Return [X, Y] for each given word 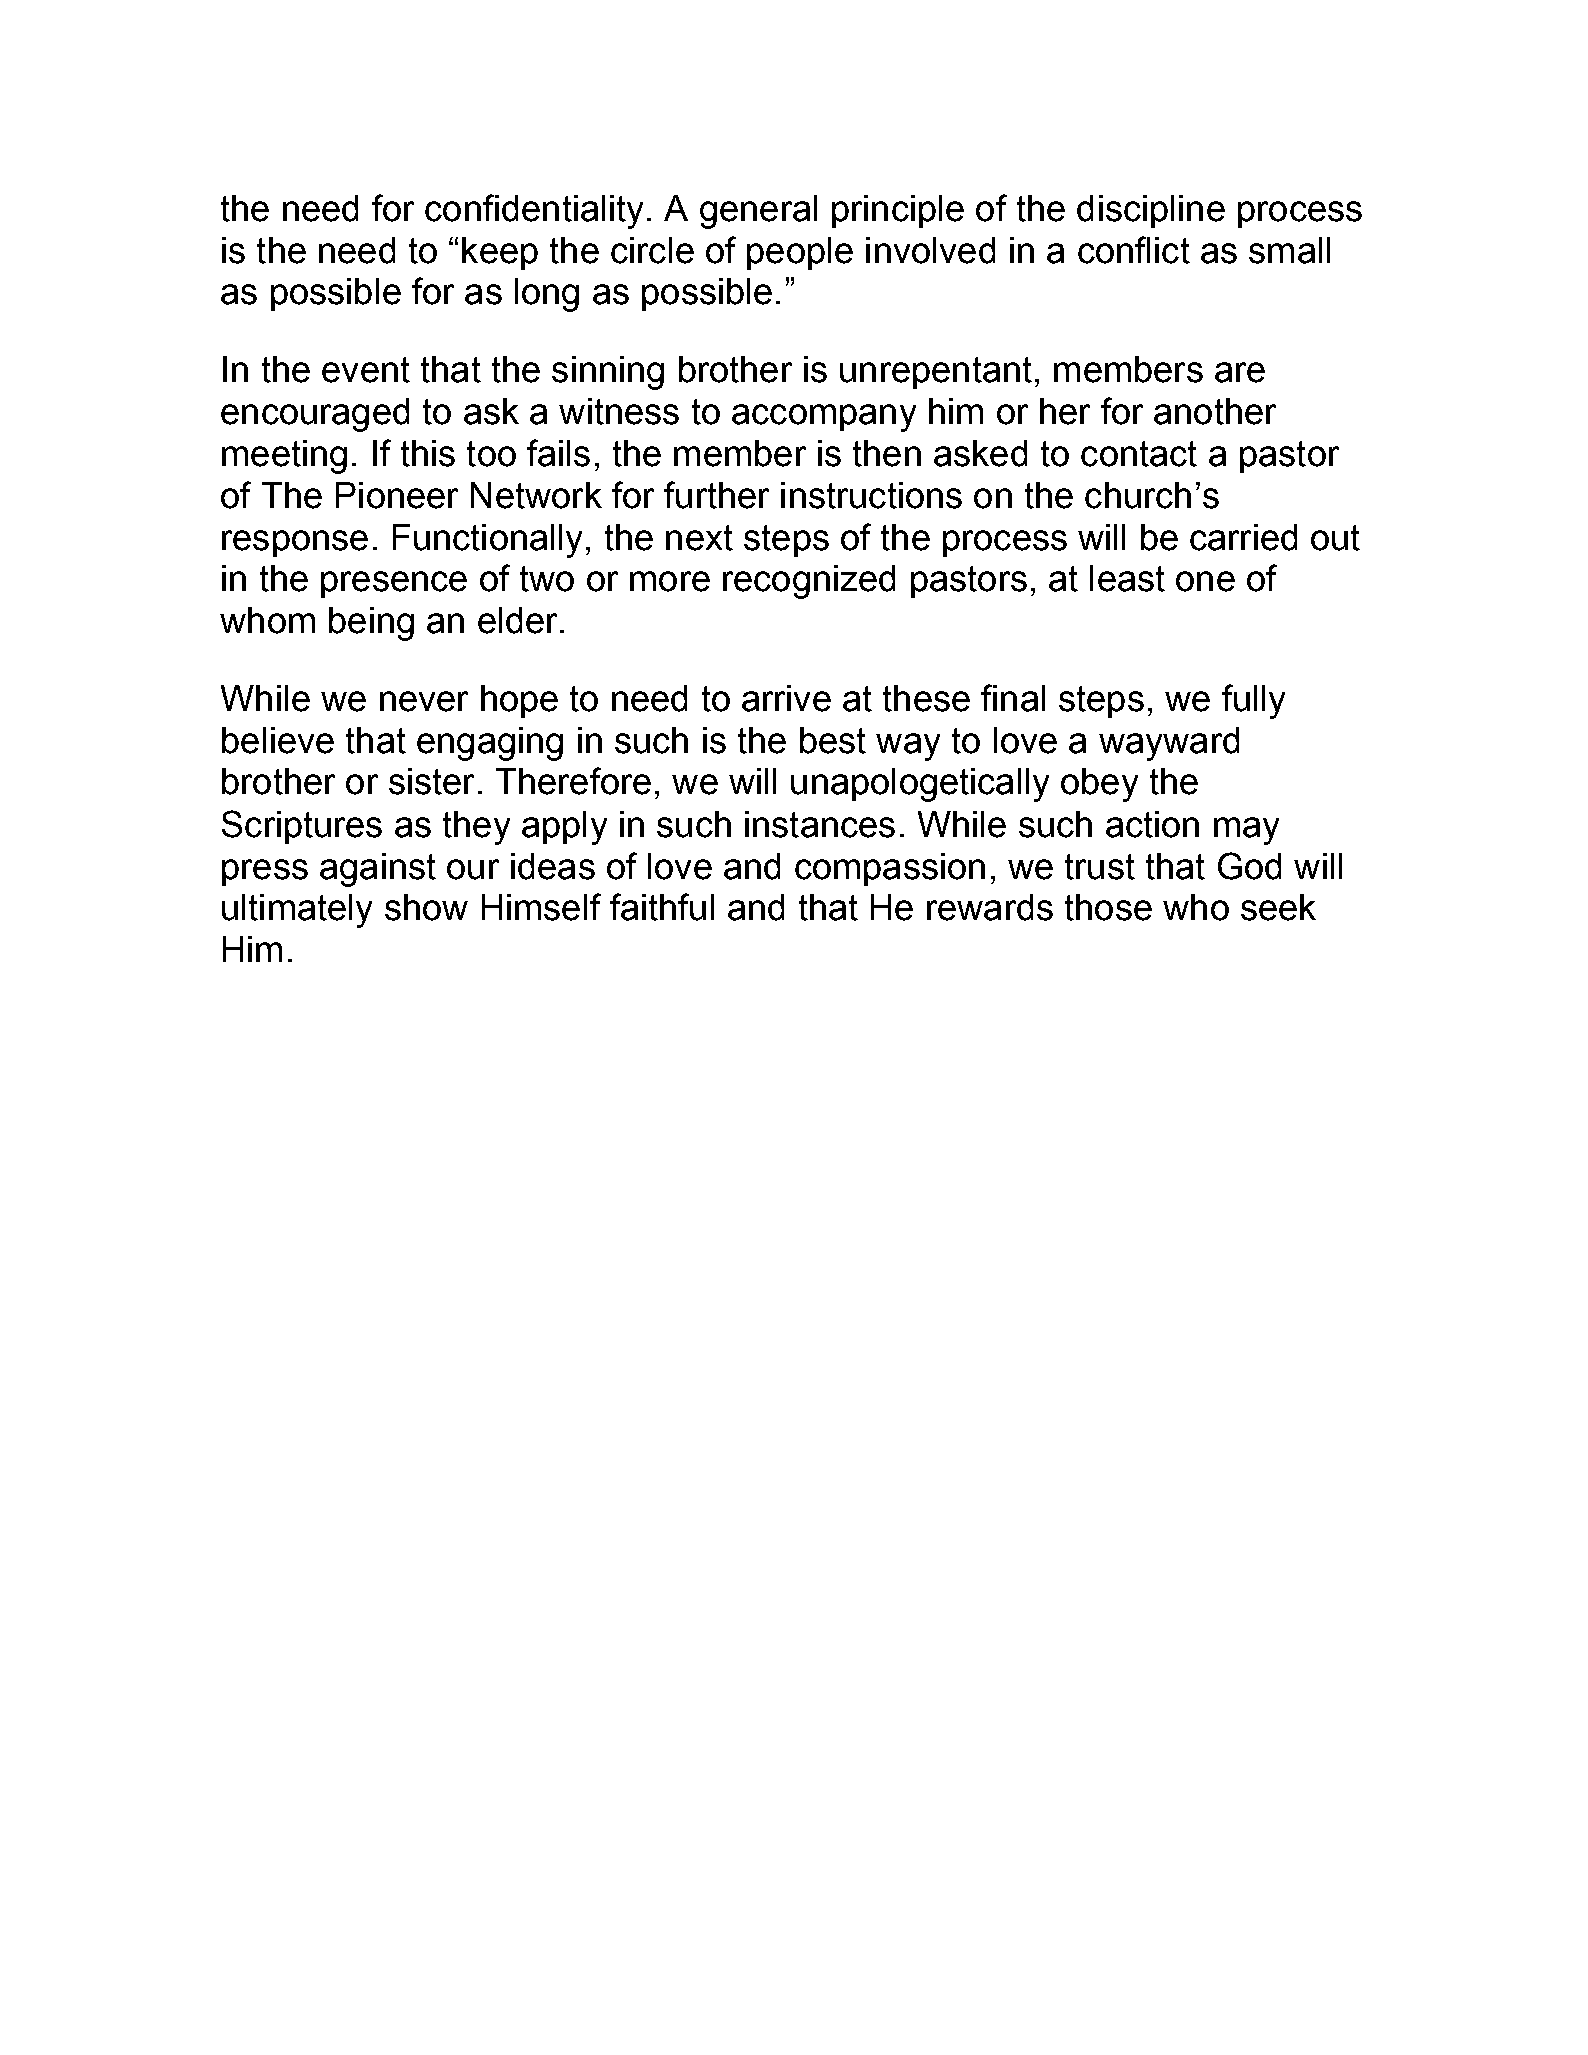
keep [500, 253]
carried [1243, 537]
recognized [809, 582]
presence [394, 584]
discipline [1151, 211]
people [800, 253]
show [426, 907]
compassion [890, 869]
